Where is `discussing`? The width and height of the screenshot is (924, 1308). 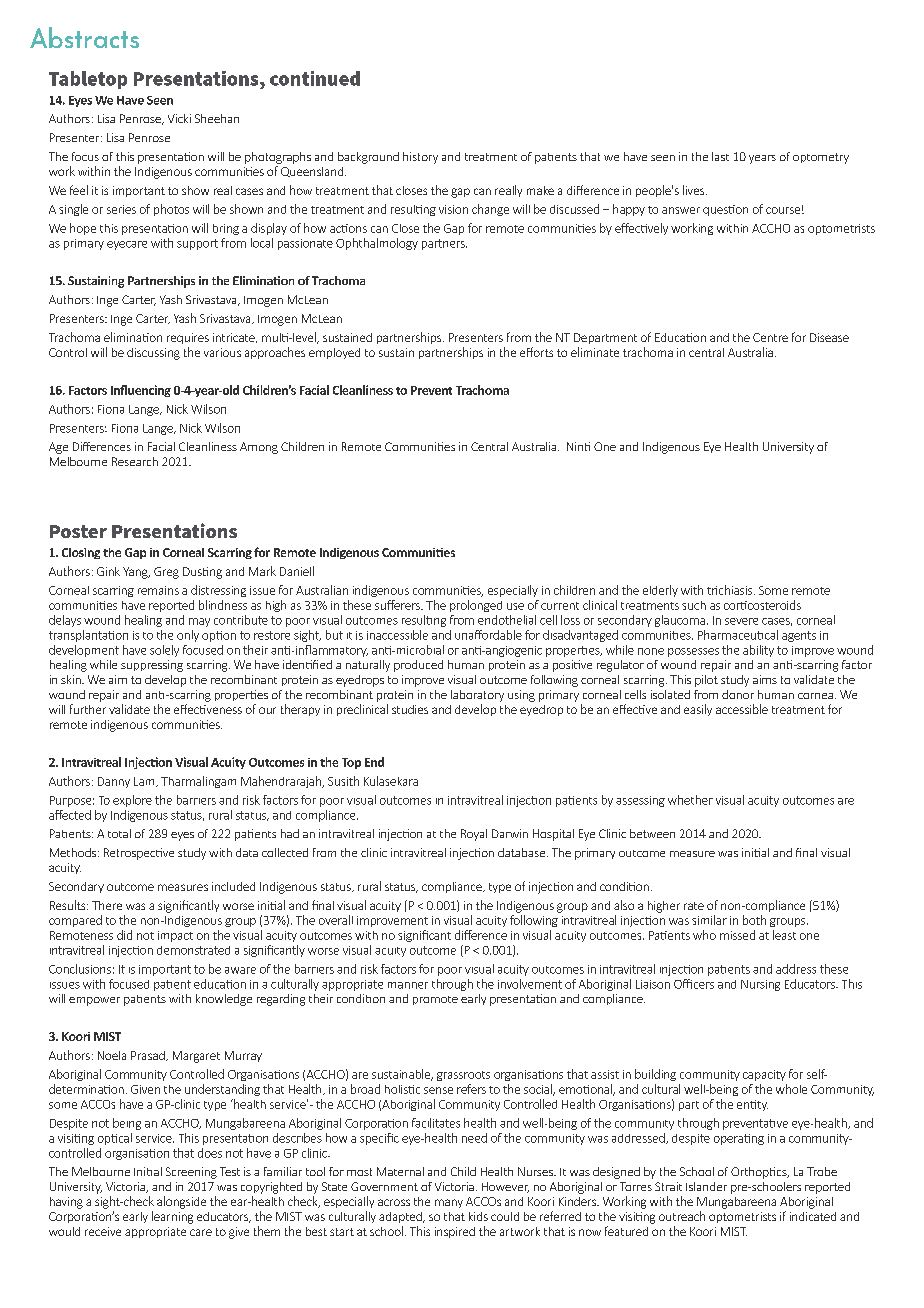
discussing is located at coordinates (153, 354).
